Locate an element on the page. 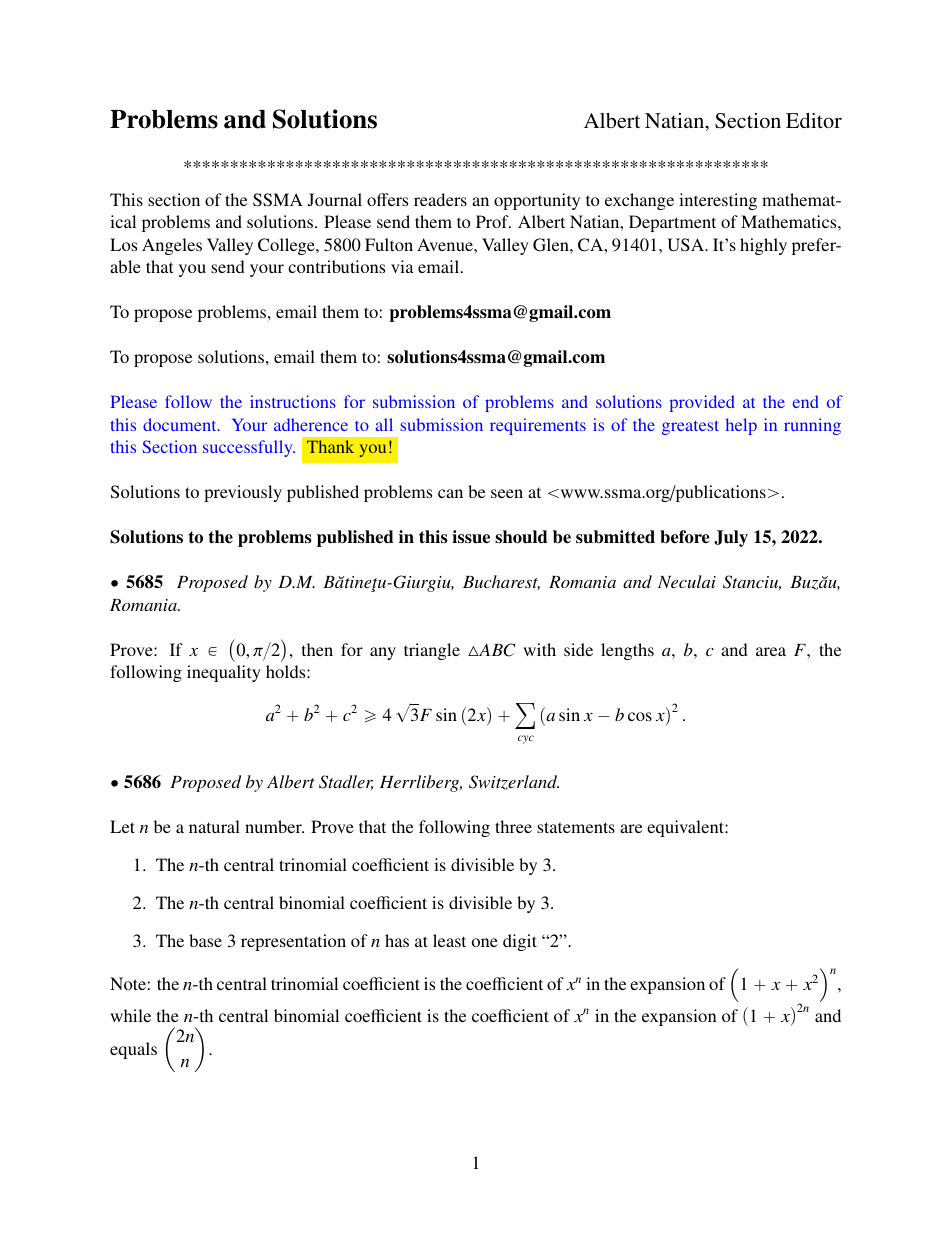 This page has width=952, height=1233. July is located at coordinates (731, 538).
